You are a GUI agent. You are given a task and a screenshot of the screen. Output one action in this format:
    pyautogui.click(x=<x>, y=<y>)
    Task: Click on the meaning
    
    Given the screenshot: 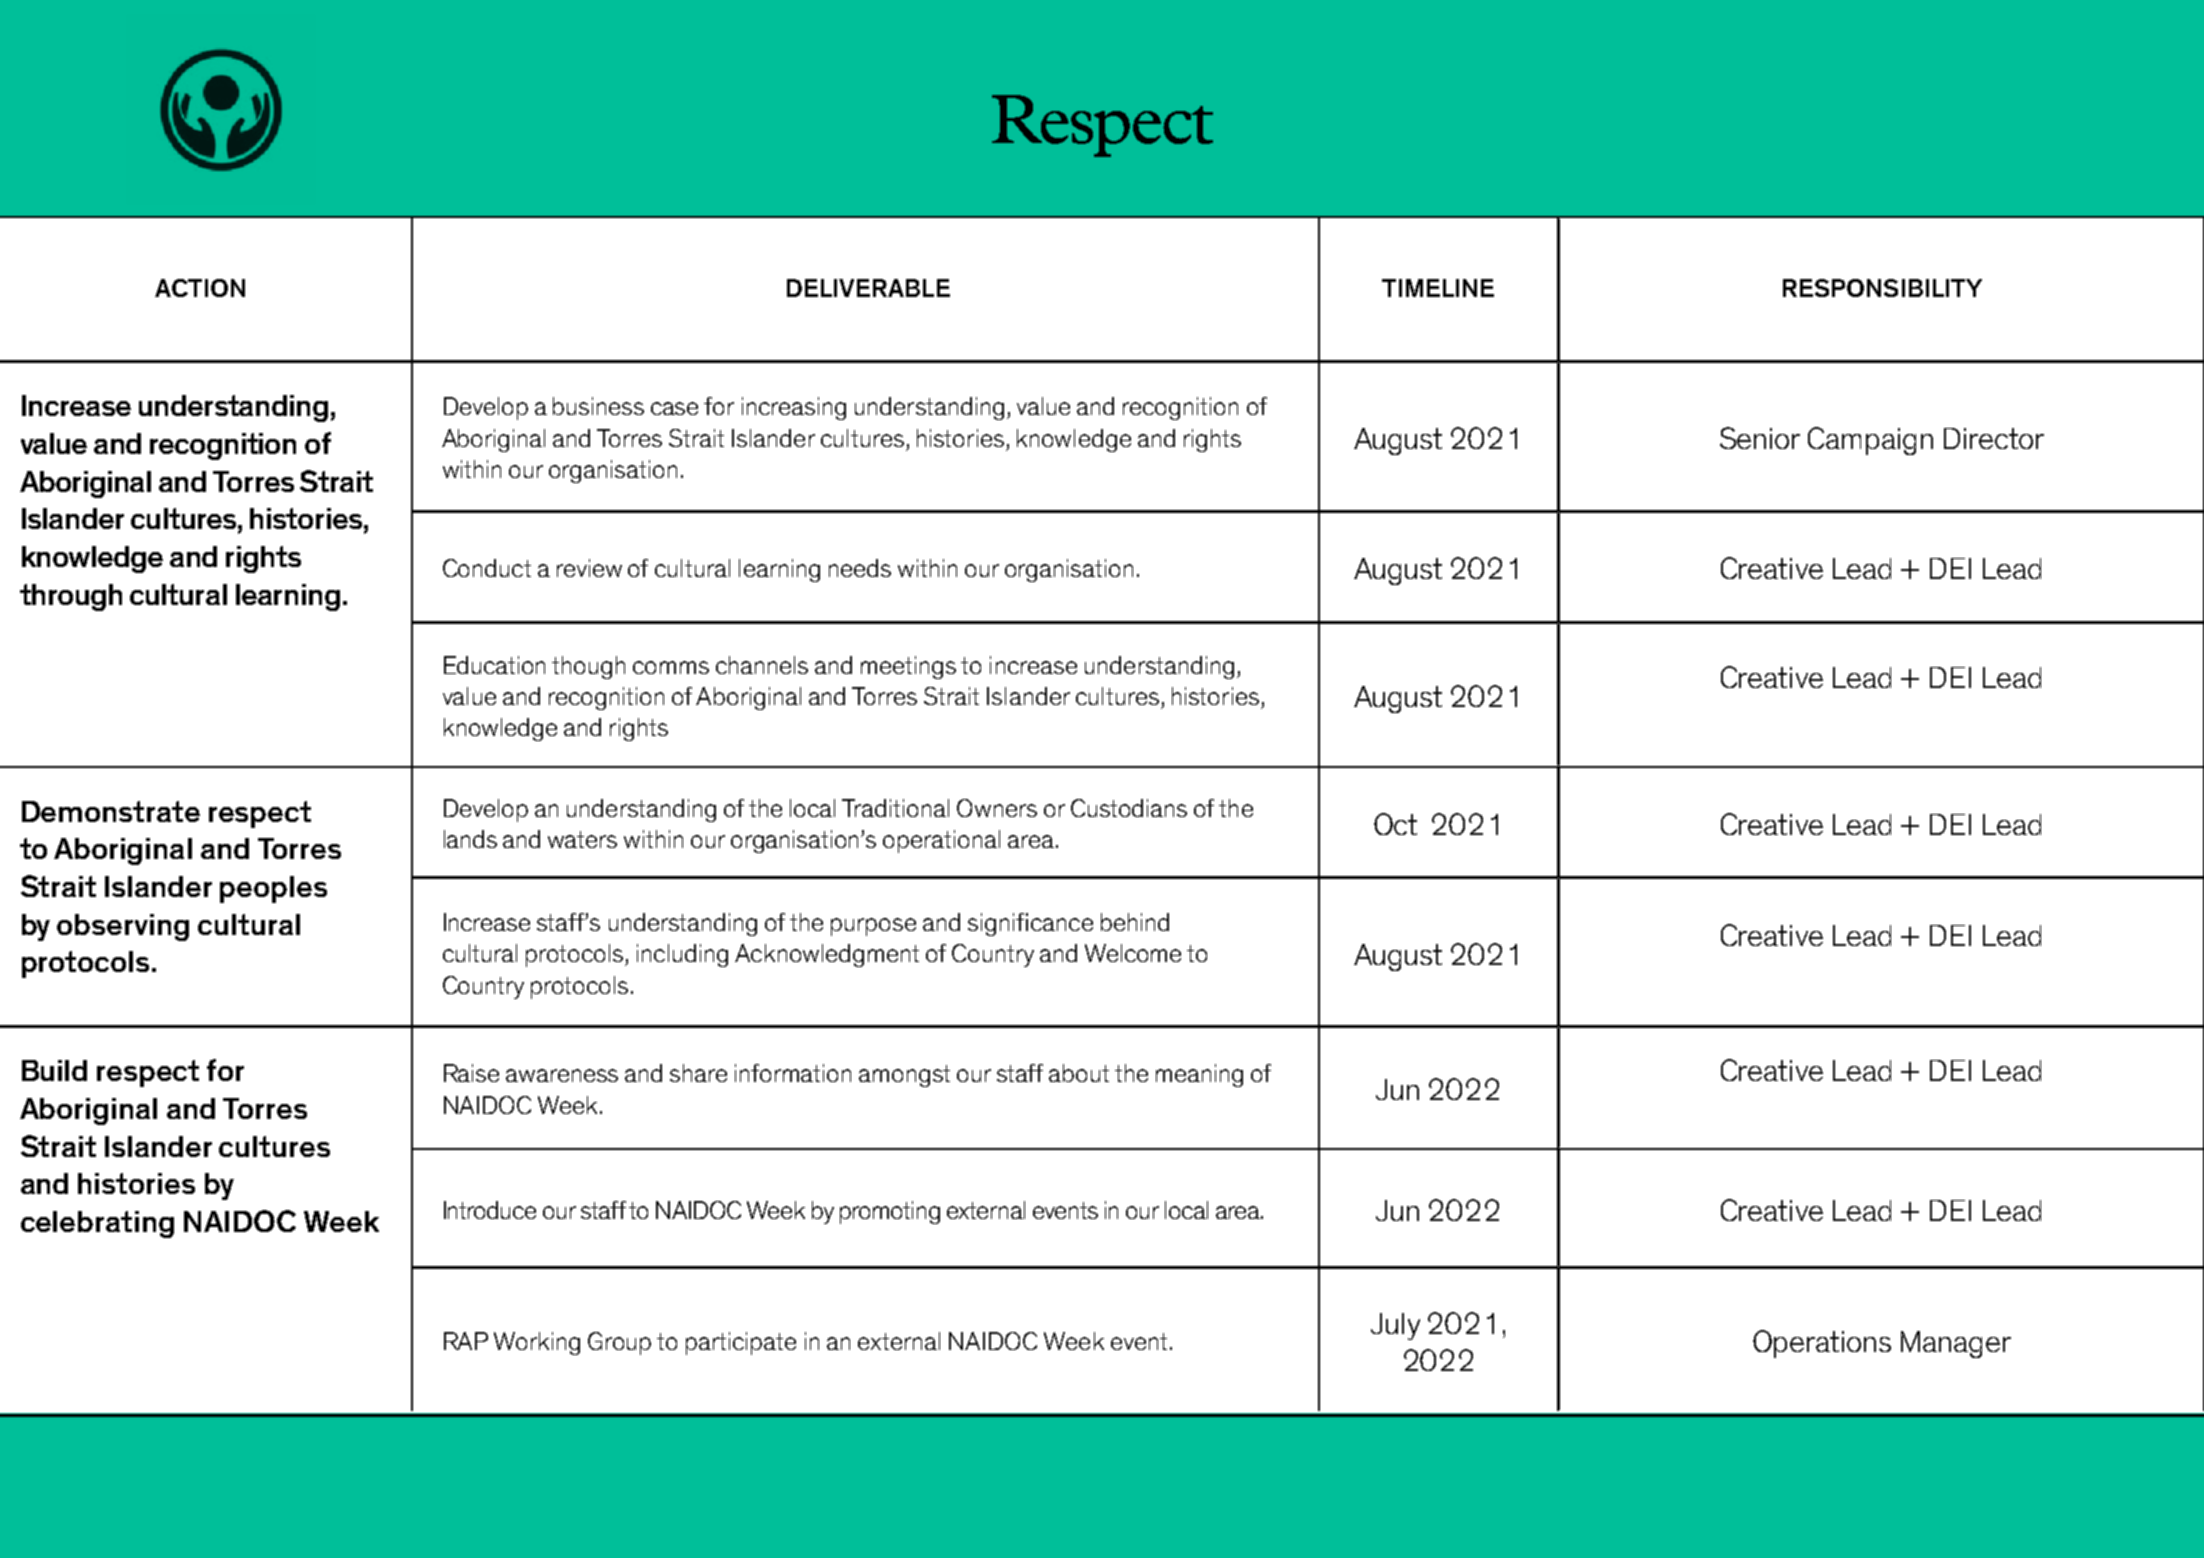 What is the action you would take?
    pyautogui.click(x=1199, y=1075)
